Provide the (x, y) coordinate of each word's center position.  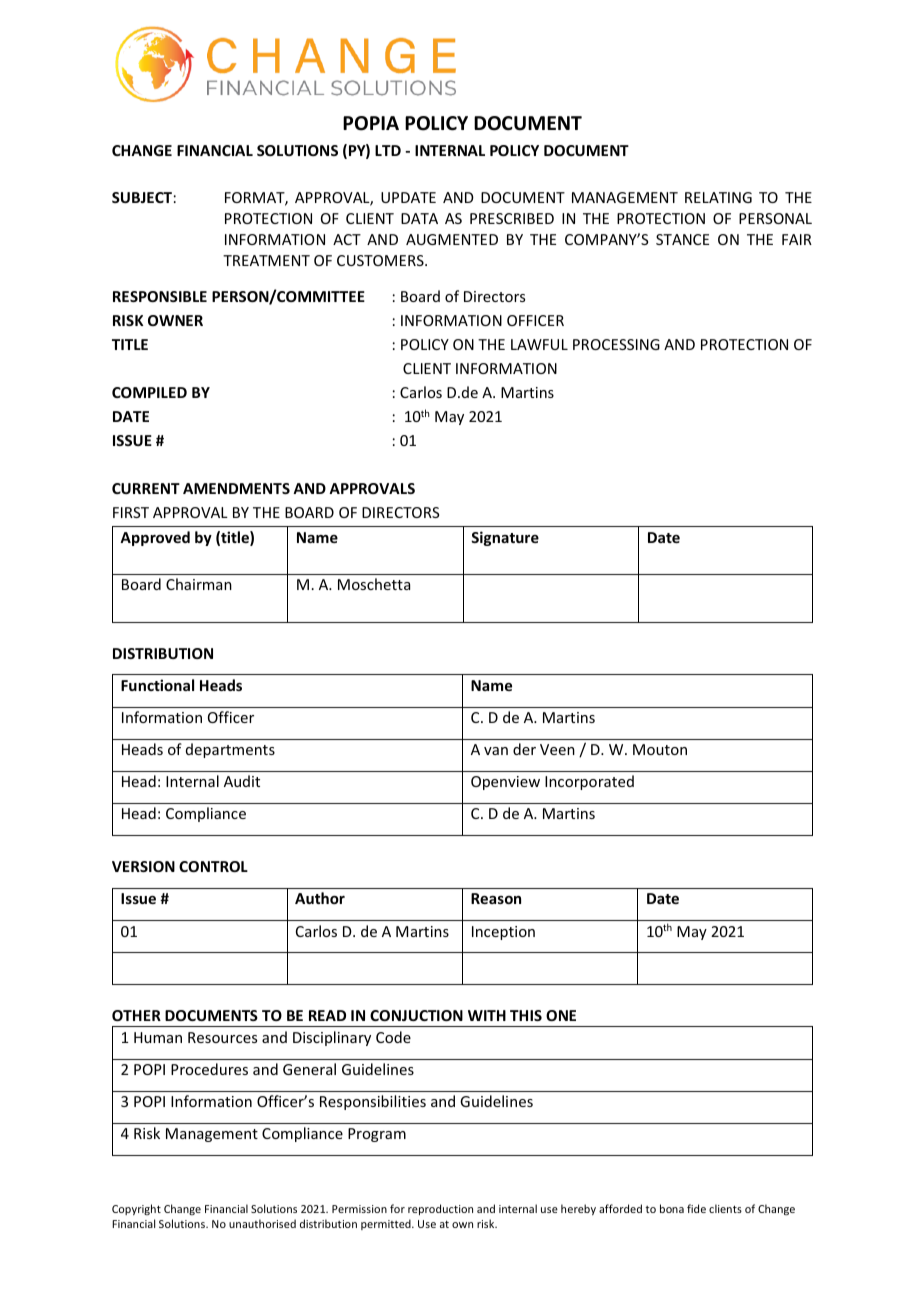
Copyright (136, 1209)
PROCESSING (616, 344)
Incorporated (589, 782)
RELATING (718, 197)
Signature (505, 538)
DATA (419, 218)
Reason (496, 898)
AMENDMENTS (236, 488)
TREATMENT (266, 260)
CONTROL (213, 866)
